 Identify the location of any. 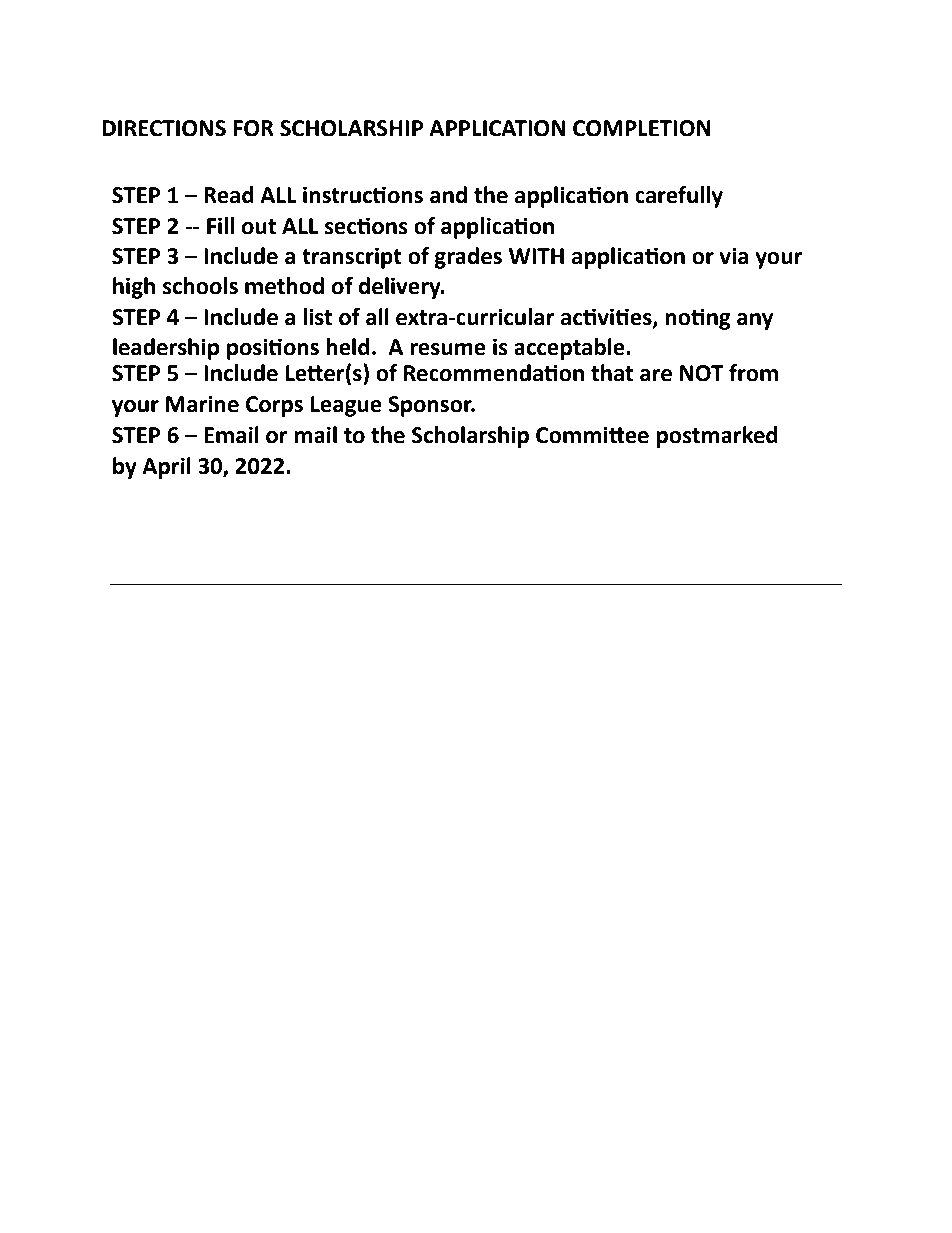
(755, 321).
